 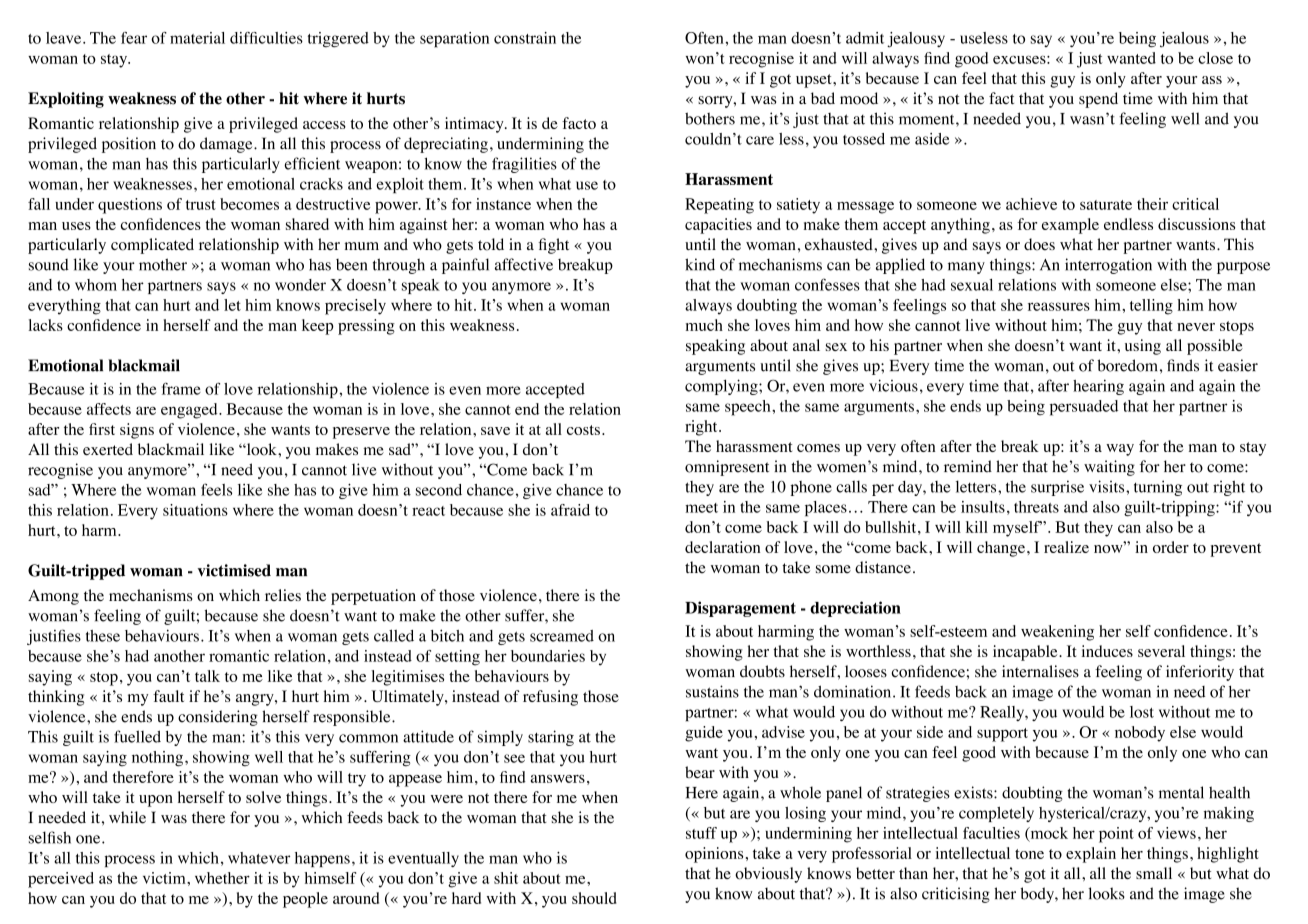 I want to click on spend, so click(x=1098, y=100).
